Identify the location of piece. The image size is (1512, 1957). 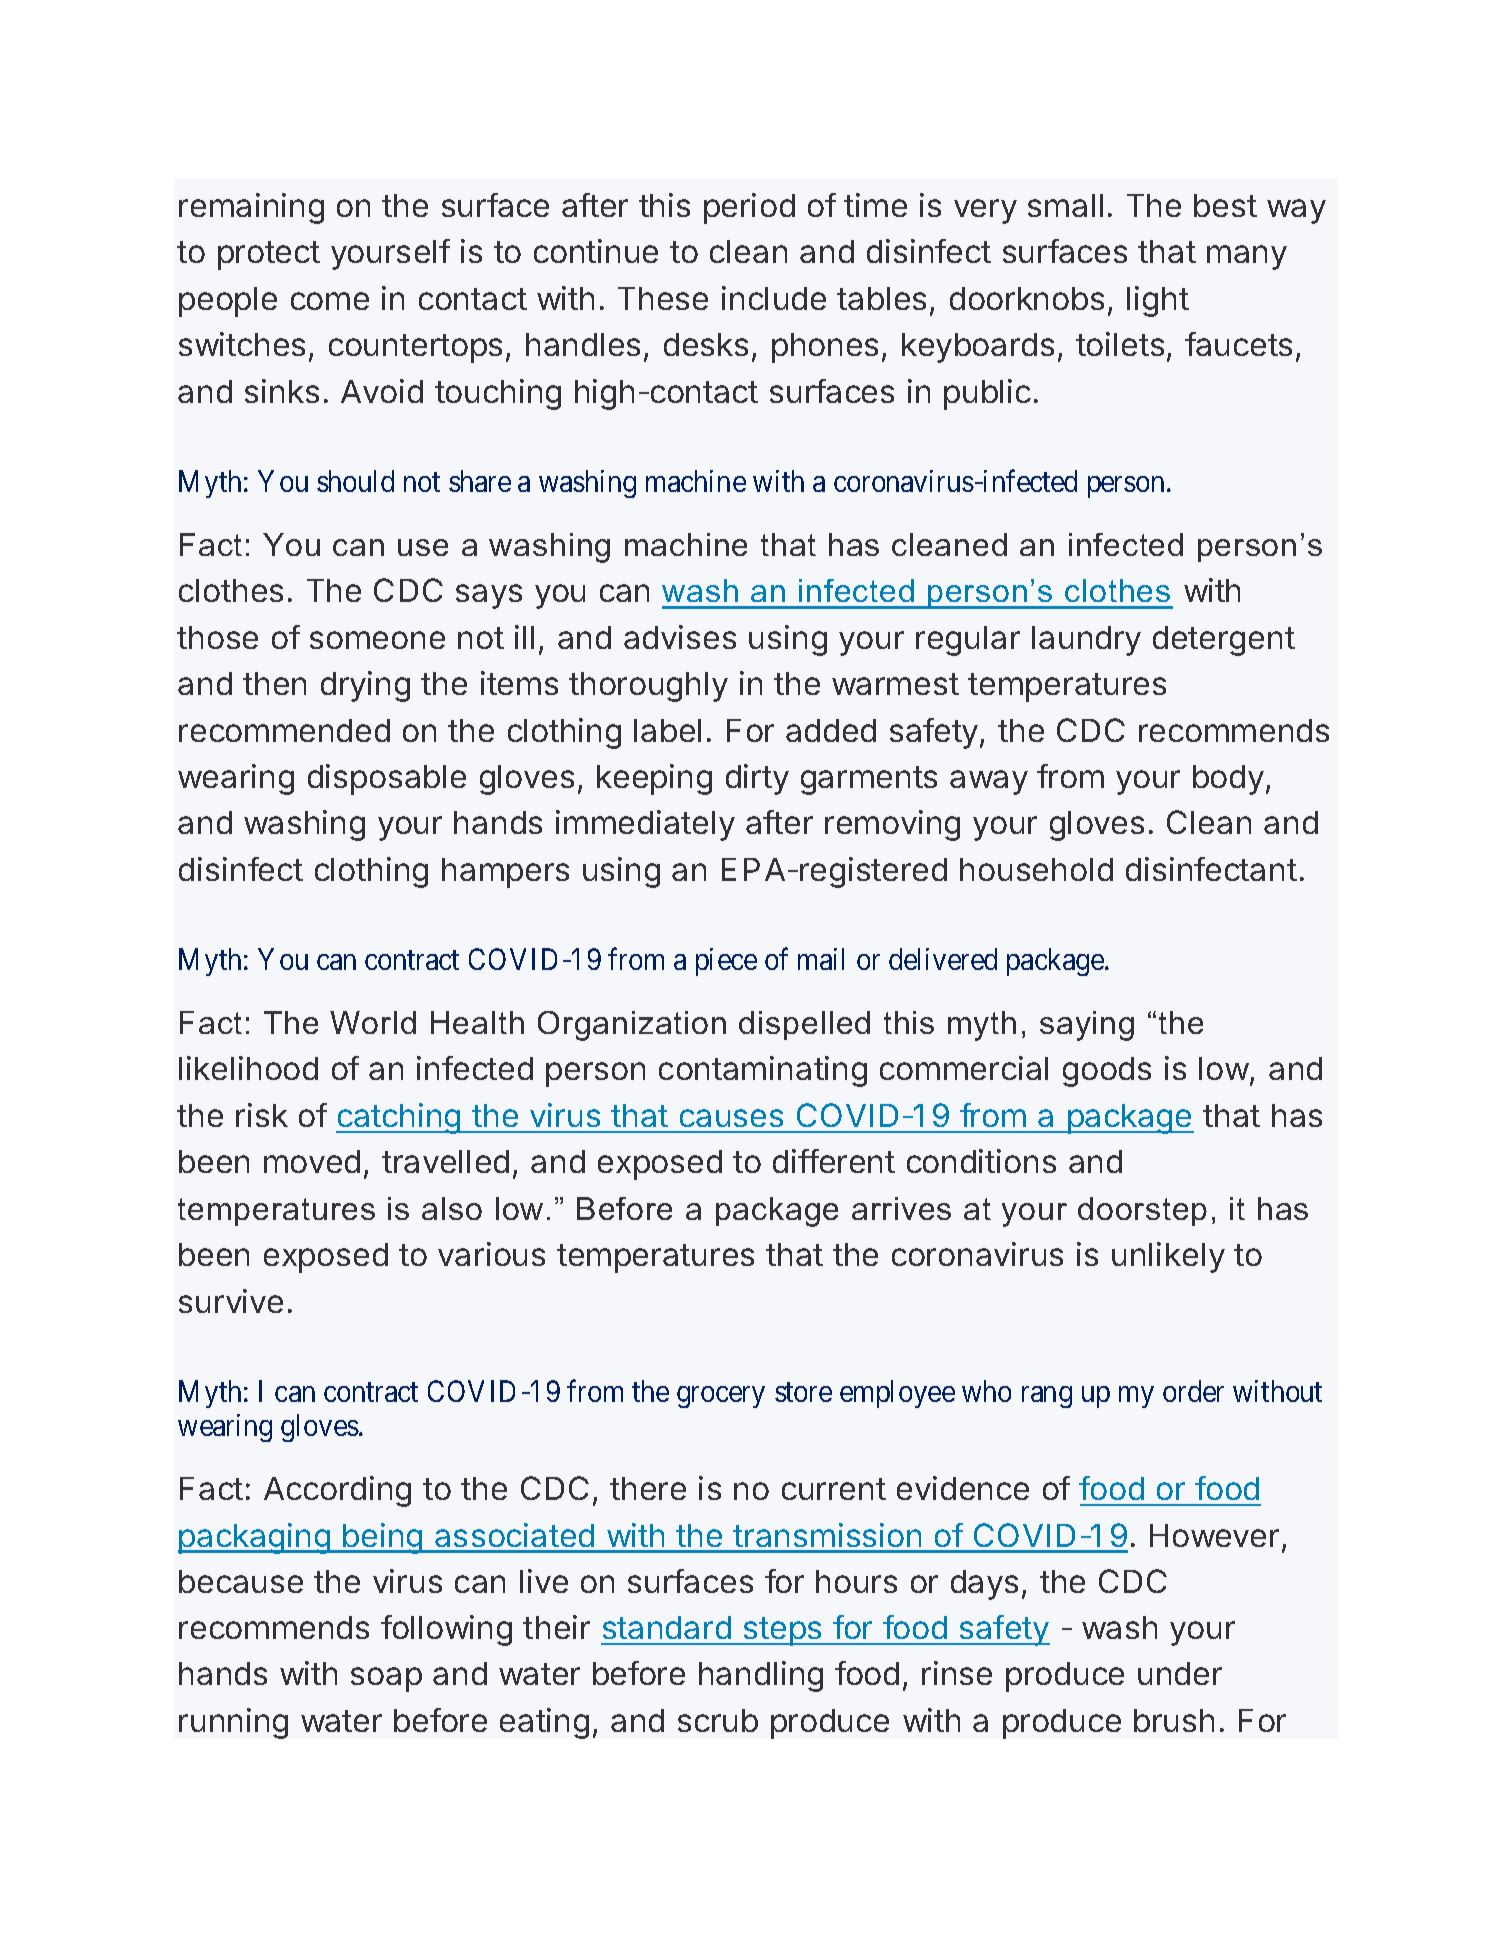
(726, 962).
